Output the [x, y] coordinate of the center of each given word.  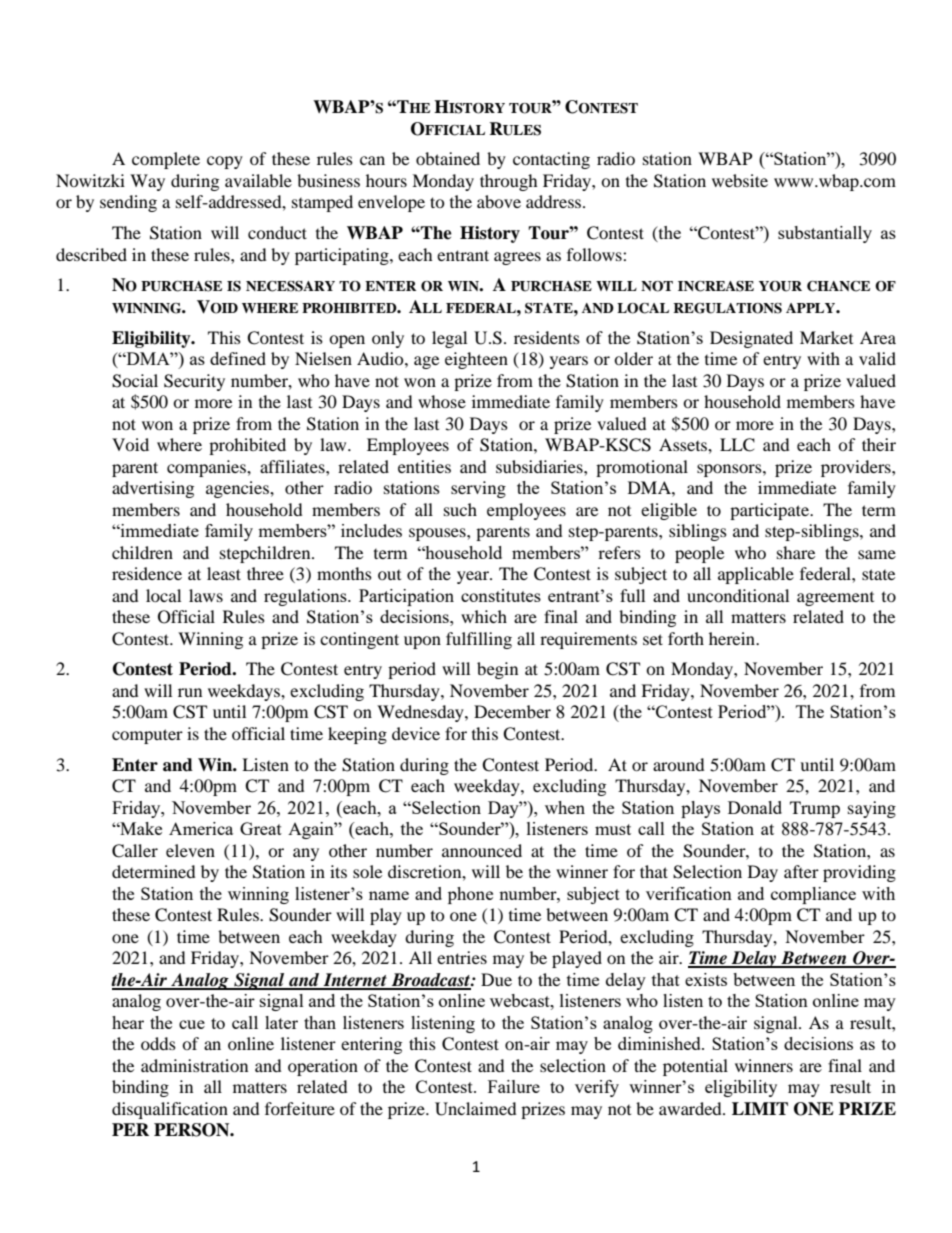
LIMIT [760, 1108]
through [509, 182]
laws [206, 595]
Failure [514, 1086]
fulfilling [479, 640]
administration [194, 1065]
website [740, 180]
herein [733, 638]
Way [147, 182]
